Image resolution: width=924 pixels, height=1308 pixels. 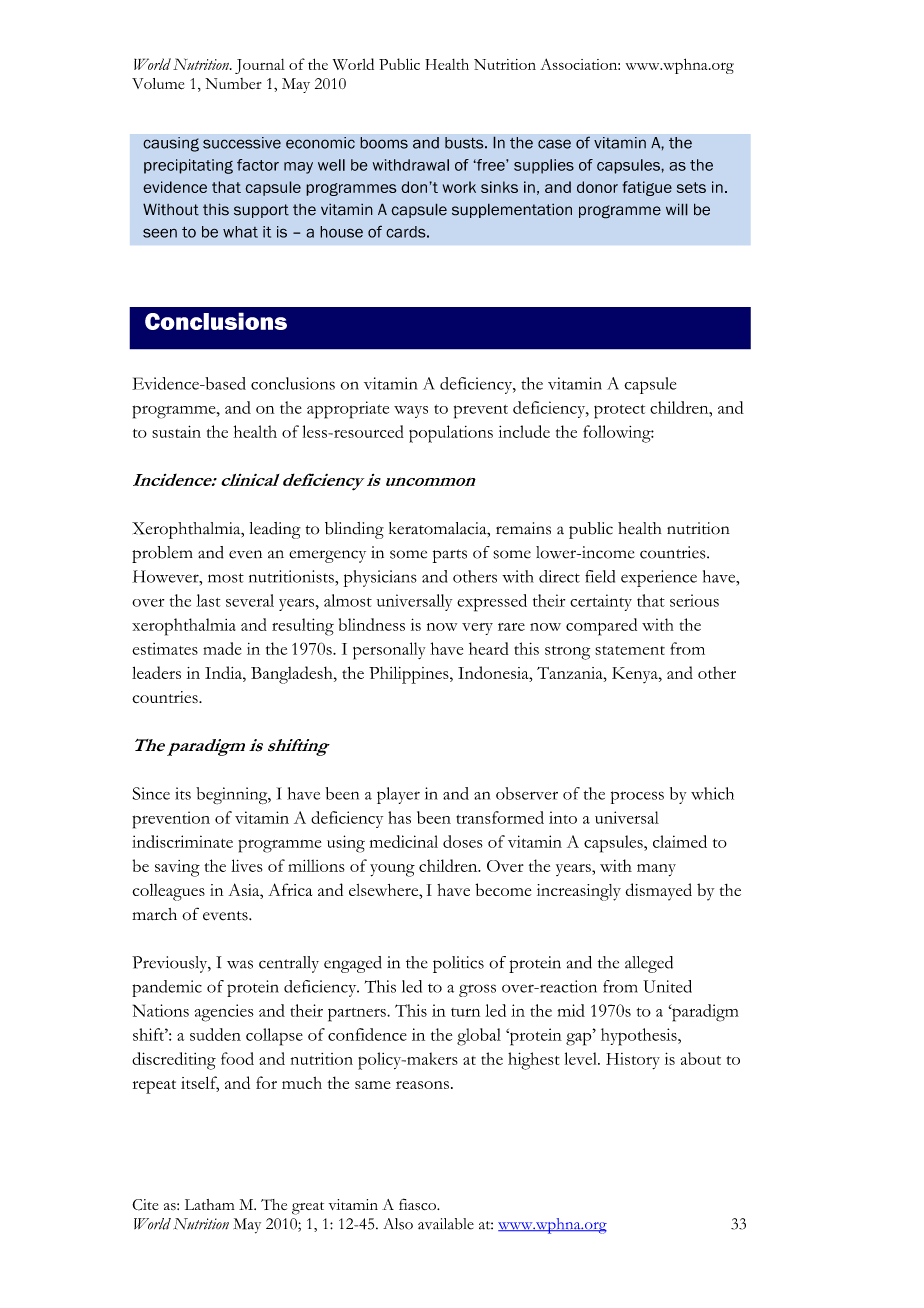 What do you see at coordinates (233, 84) in the screenshot?
I see `Number` at bounding box center [233, 84].
